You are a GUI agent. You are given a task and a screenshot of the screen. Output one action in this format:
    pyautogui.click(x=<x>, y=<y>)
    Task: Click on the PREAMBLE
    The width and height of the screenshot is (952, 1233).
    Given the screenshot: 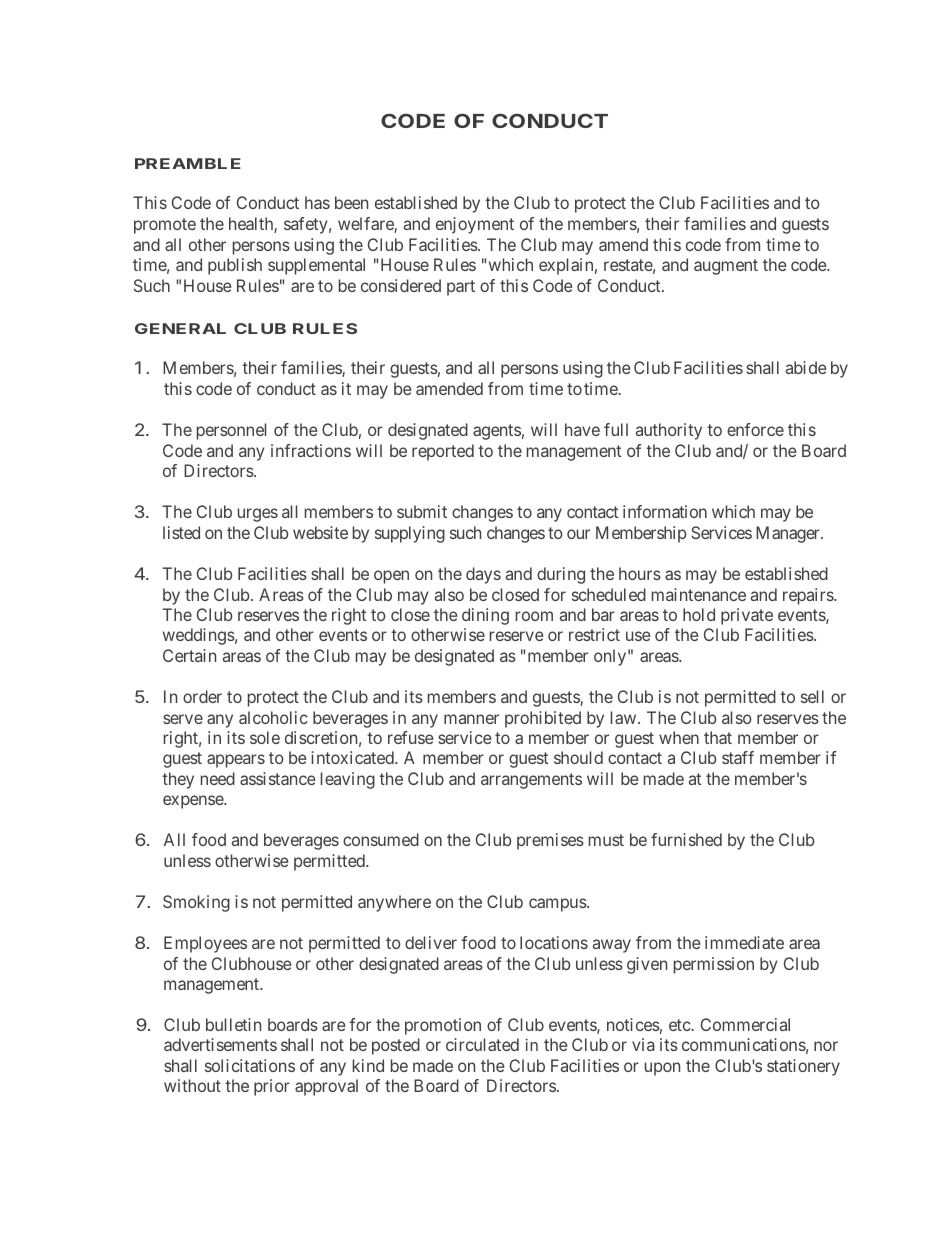 What is the action you would take?
    pyautogui.click(x=188, y=163)
